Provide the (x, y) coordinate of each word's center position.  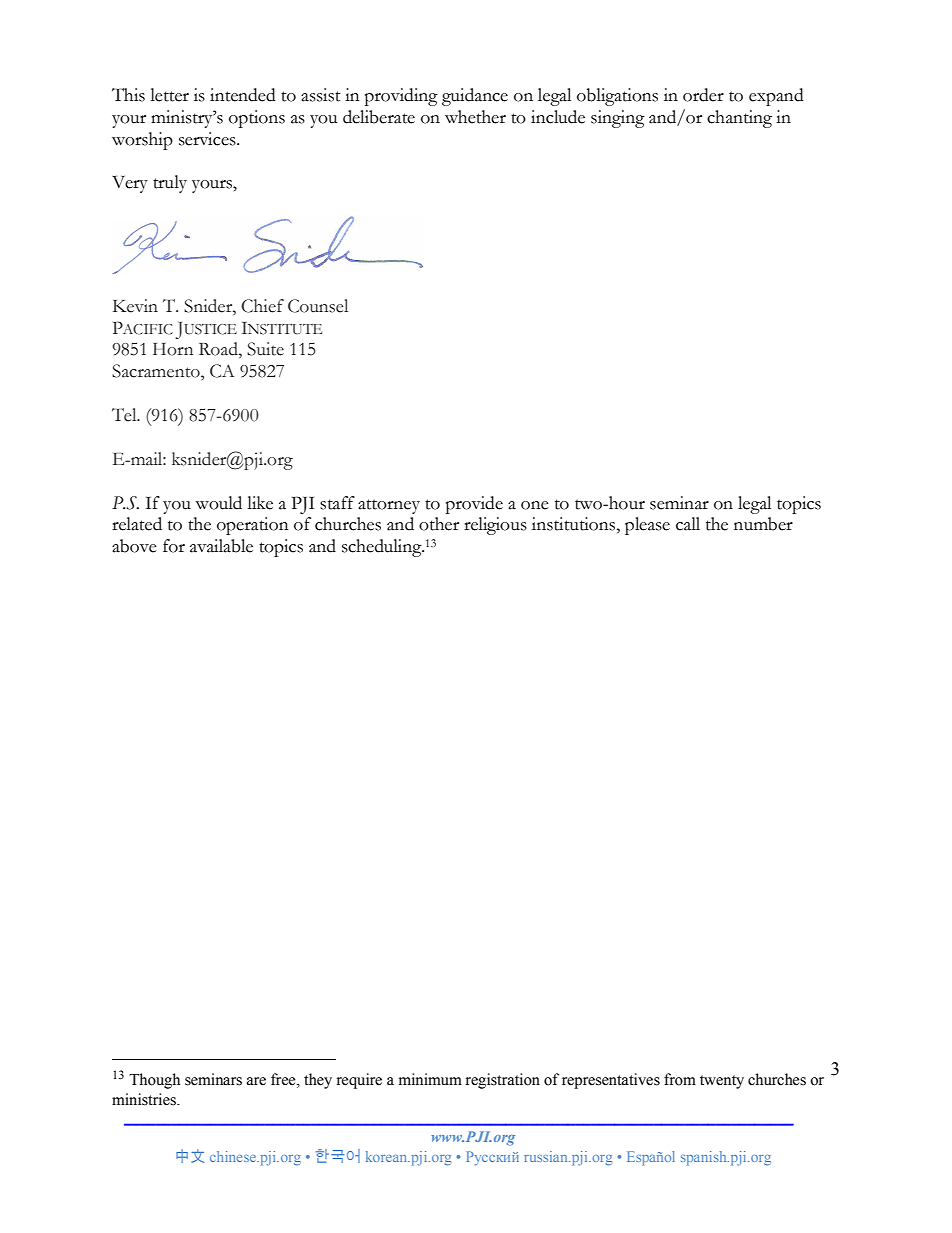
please (647, 526)
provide (474, 505)
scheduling (383, 548)
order (703, 95)
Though (154, 1081)
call (688, 524)
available (221, 546)
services (208, 139)
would (218, 503)
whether (475, 117)
